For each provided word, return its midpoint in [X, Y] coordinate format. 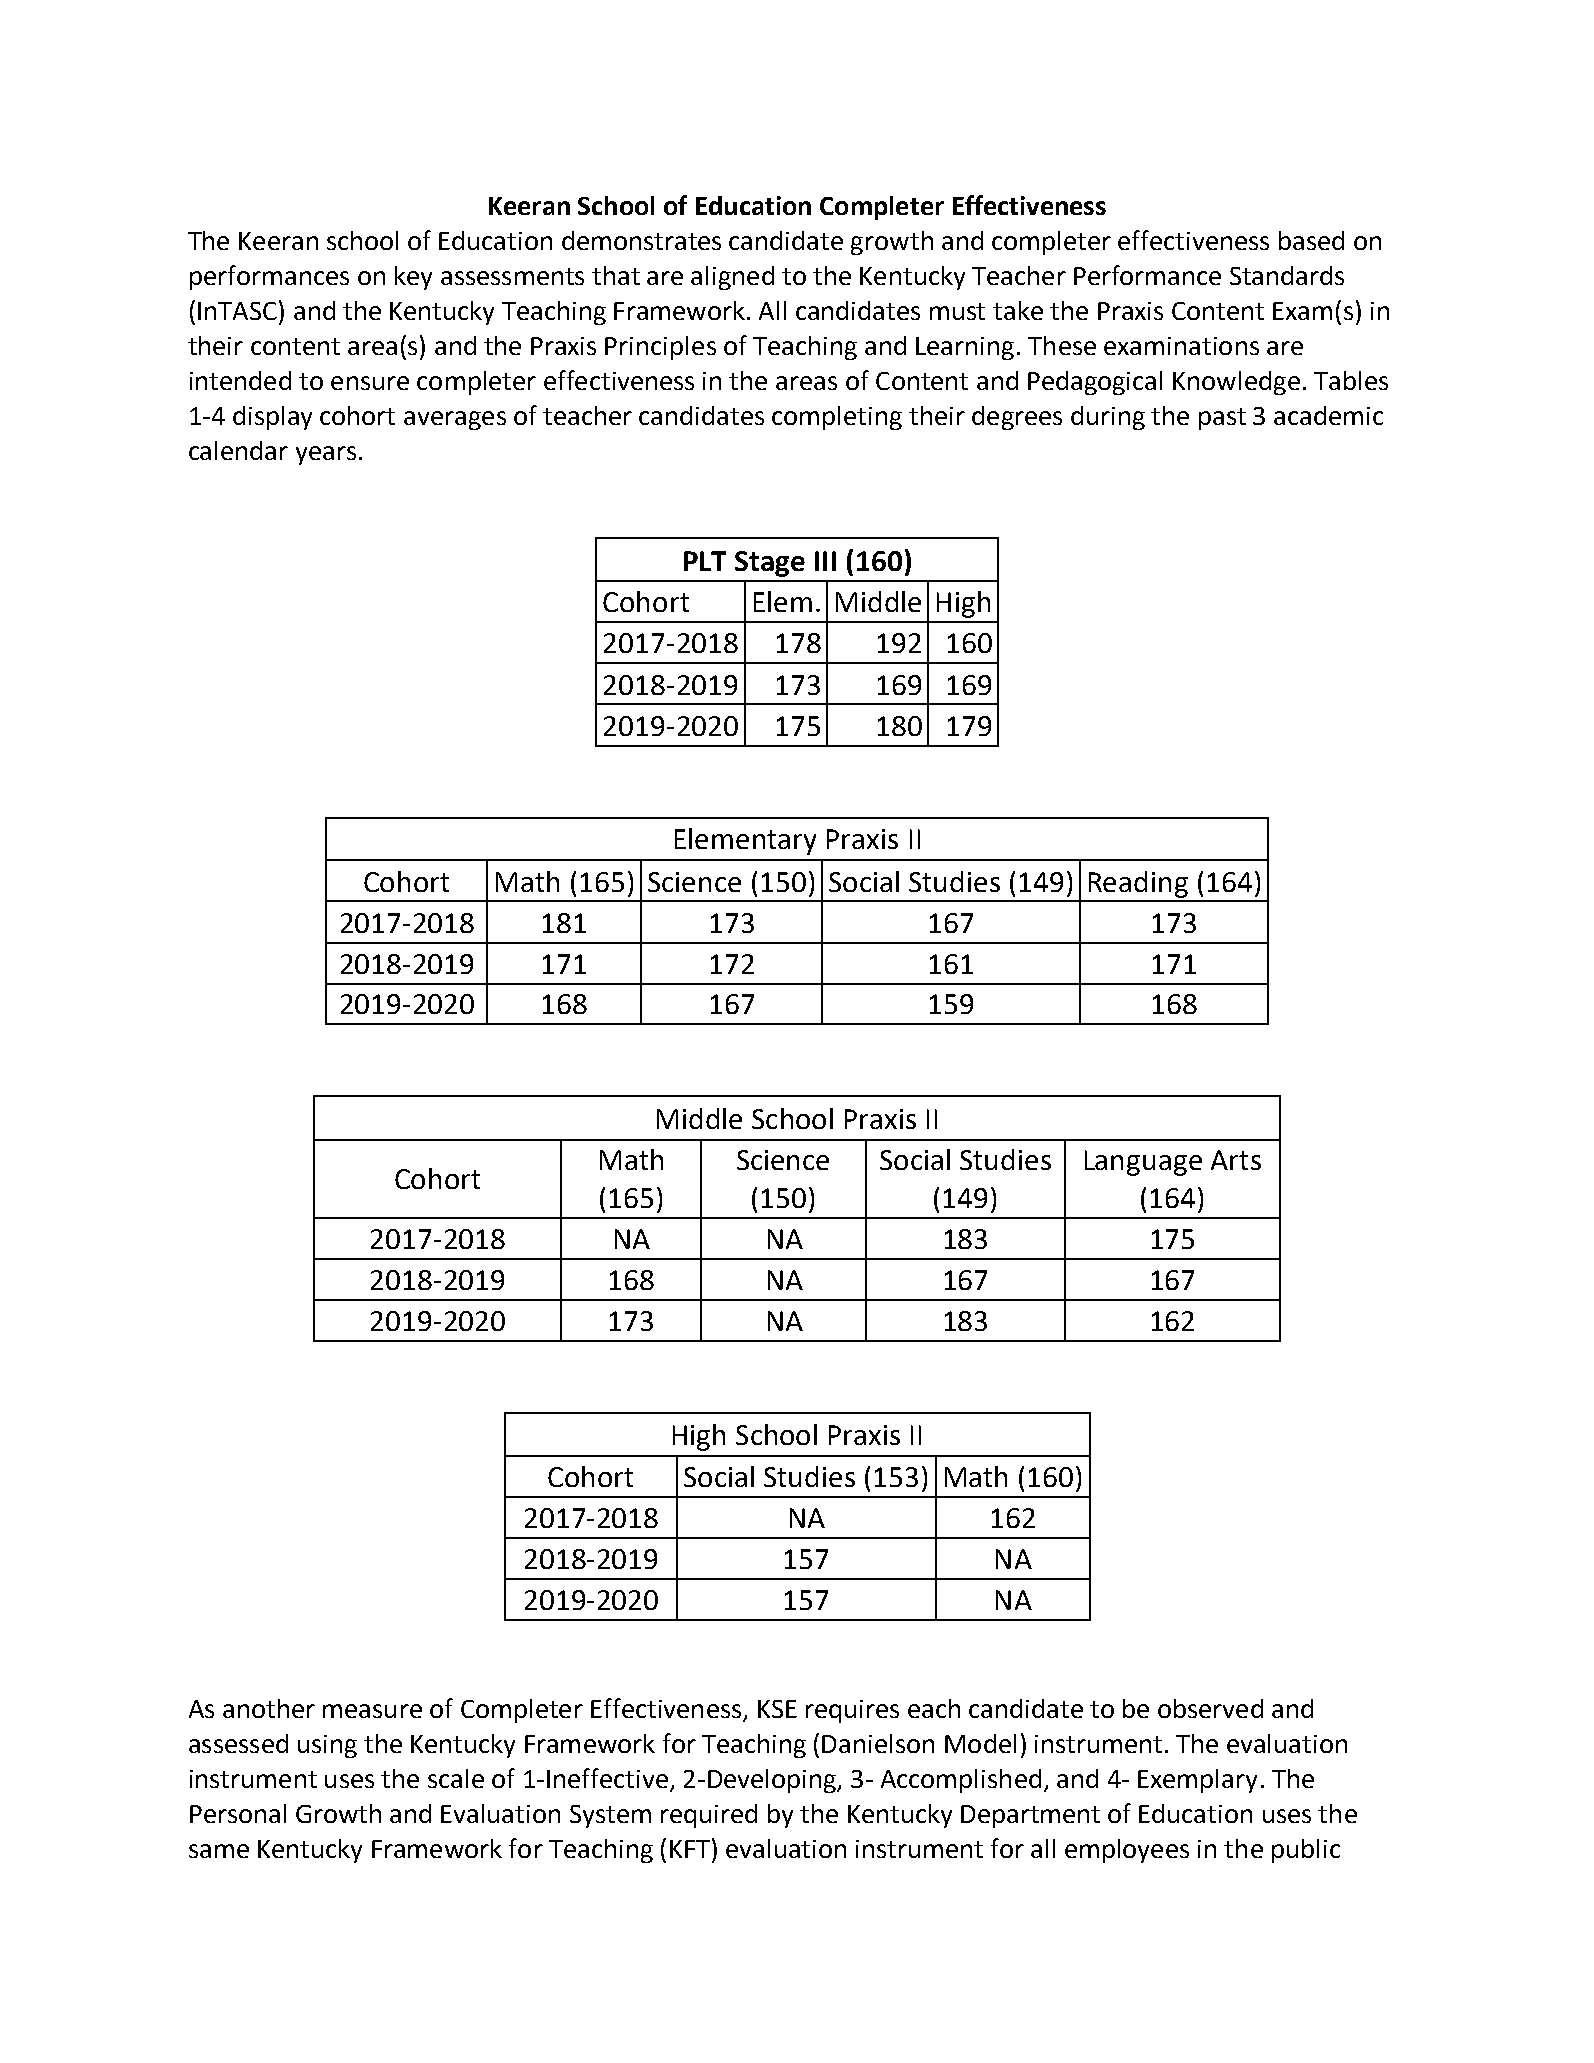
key [413, 278]
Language [1143, 1163]
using [327, 1746]
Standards [1287, 275]
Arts [1236, 1160]
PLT [705, 561]
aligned [732, 278]
